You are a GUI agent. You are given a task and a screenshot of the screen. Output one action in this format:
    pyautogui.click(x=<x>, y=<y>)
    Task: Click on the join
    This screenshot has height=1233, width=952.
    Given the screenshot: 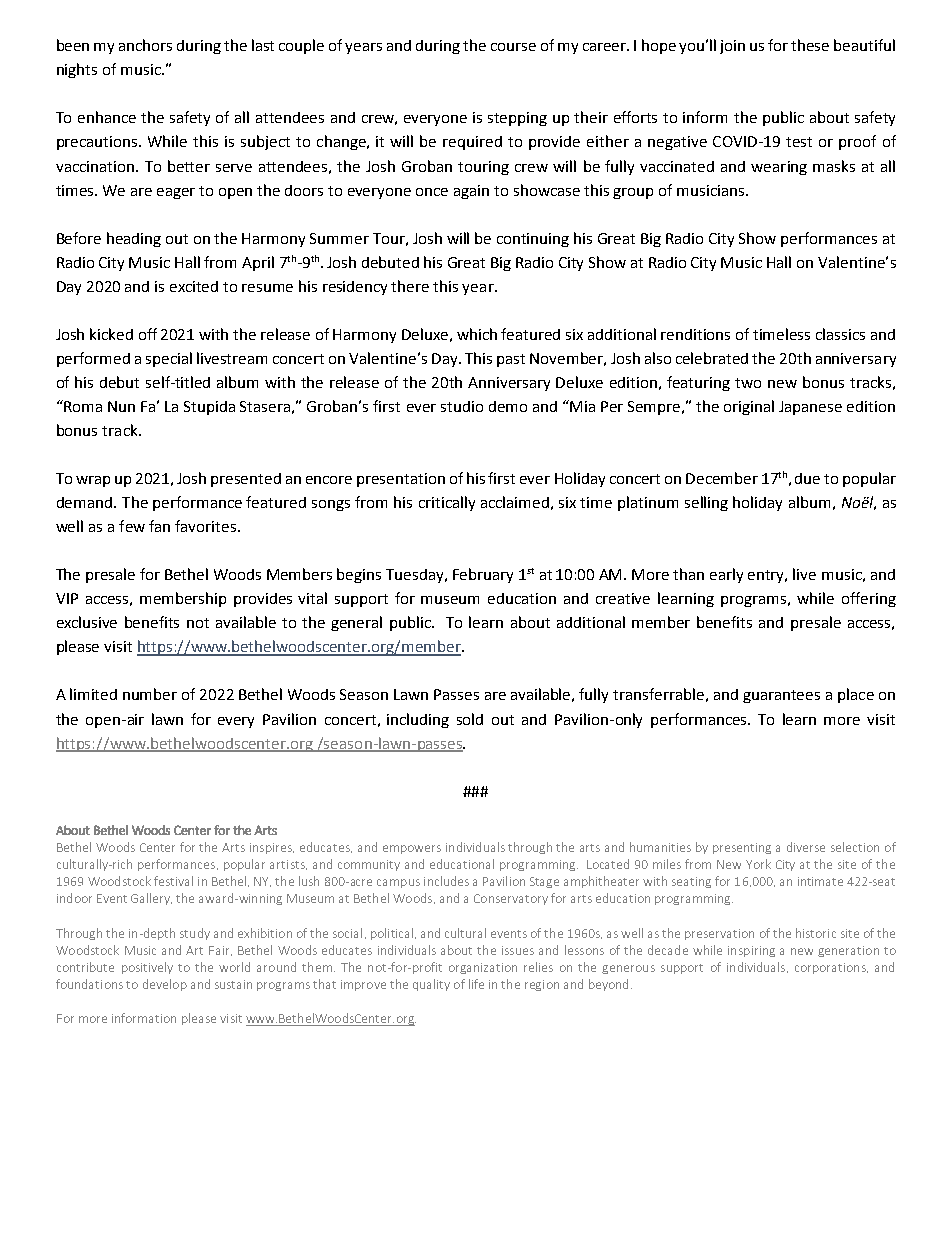 What is the action you would take?
    pyautogui.click(x=732, y=47)
